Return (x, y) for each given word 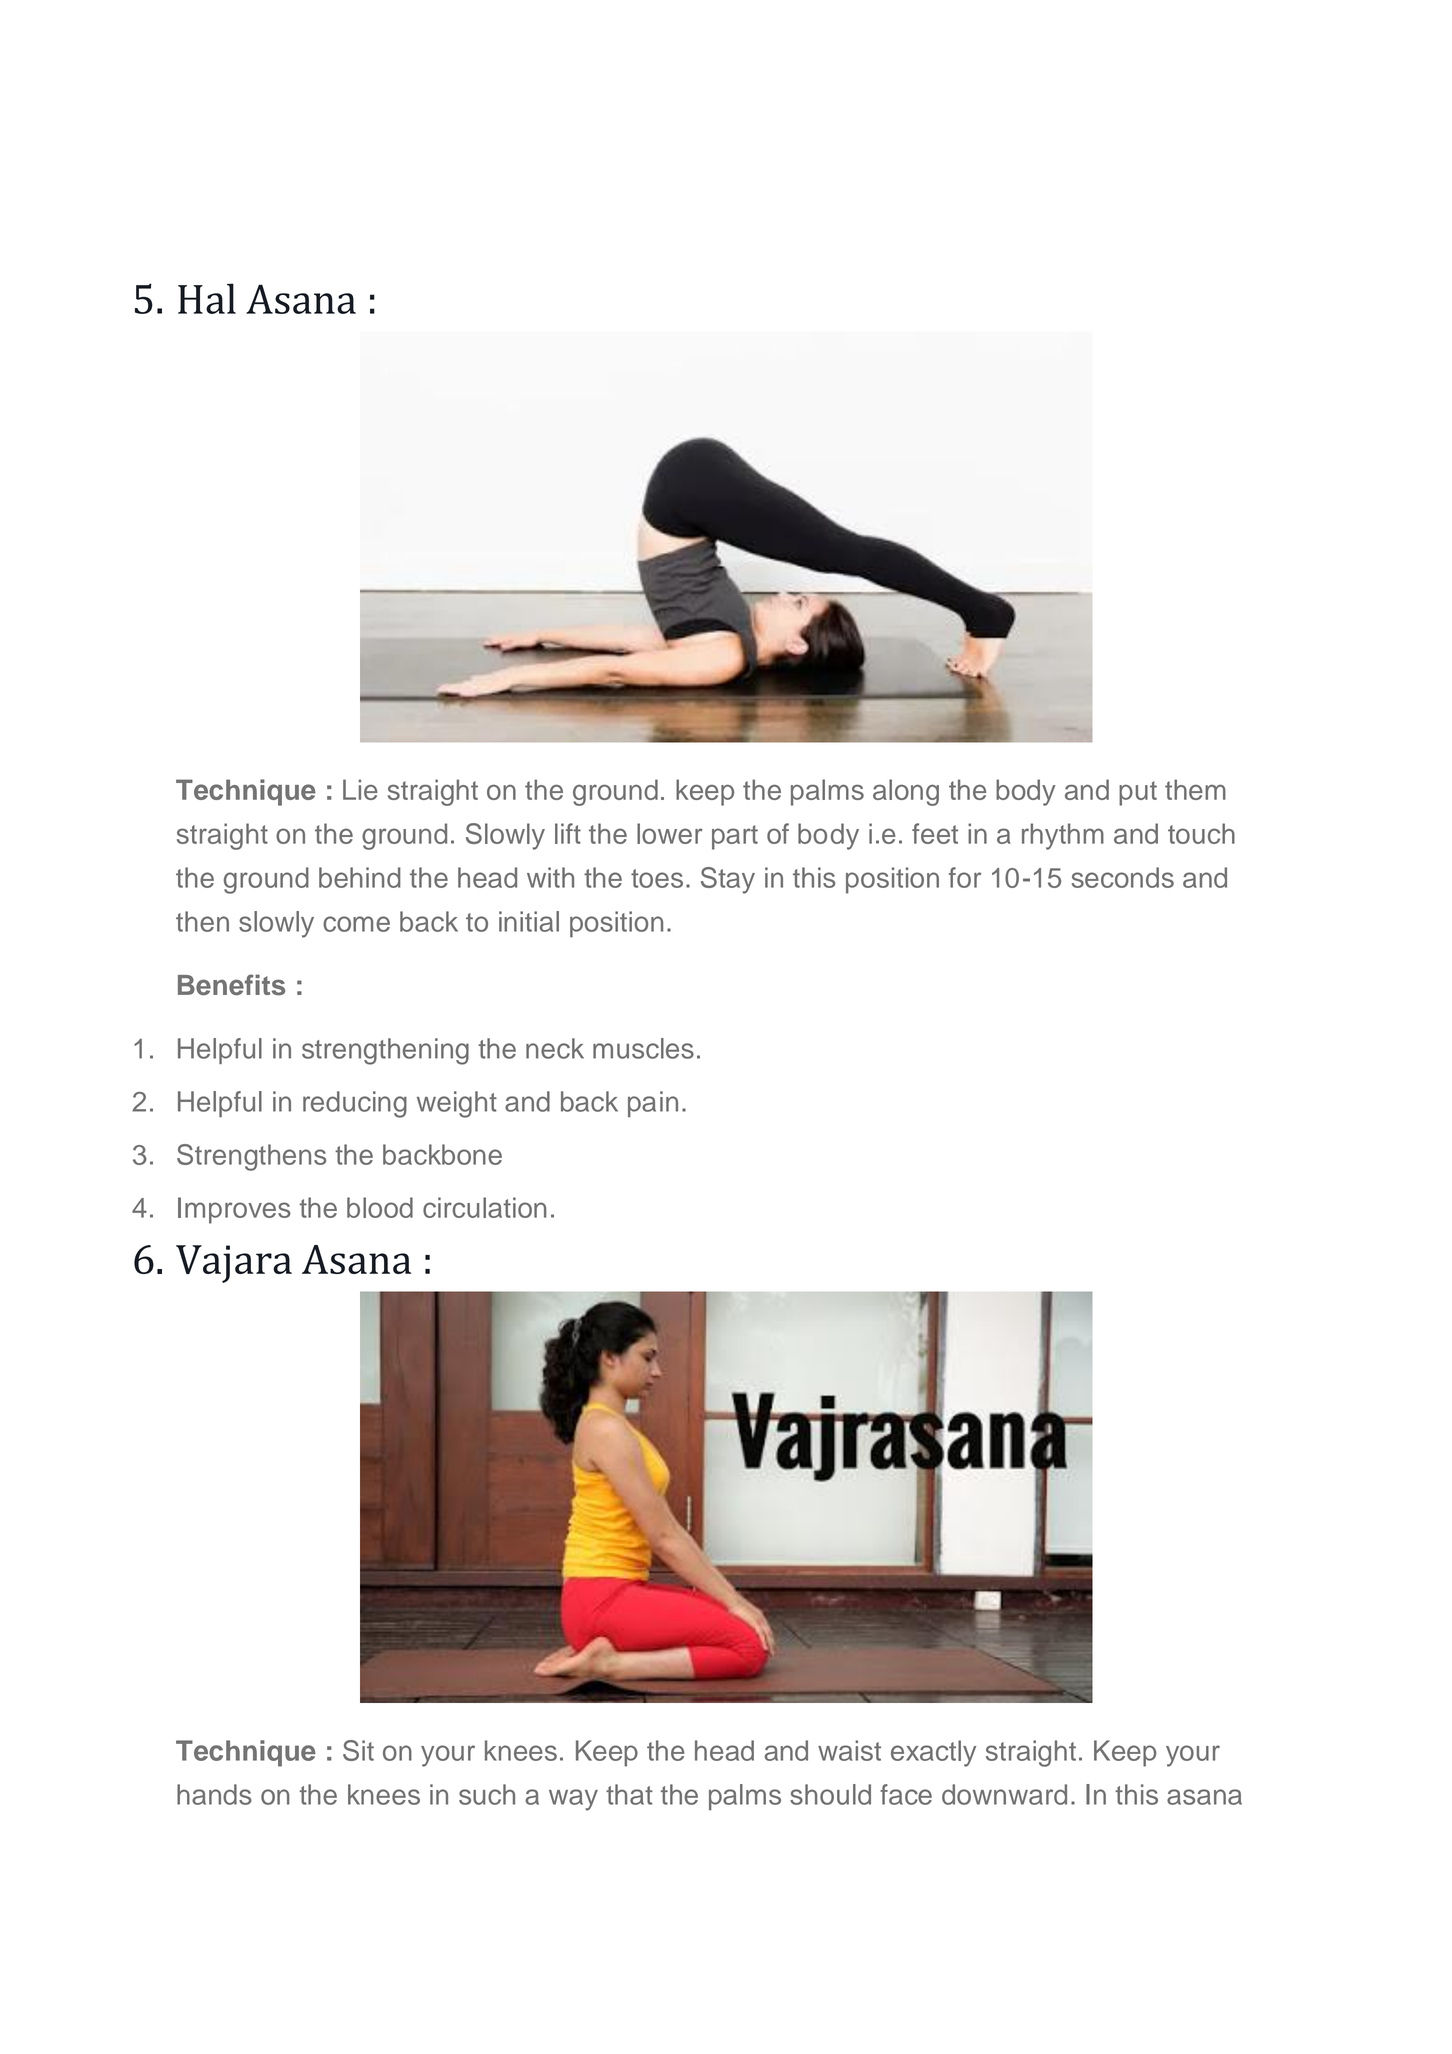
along (906, 792)
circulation (485, 1207)
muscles (643, 1048)
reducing (355, 1104)
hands (214, 1794)
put (1138, 793)
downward (1004, 1794)
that (629, 1794)
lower (670, 833)
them (1195, 789)
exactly (933, 1753)
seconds (1123, 877)
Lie (360, 789)
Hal (207, 298)
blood (380, 1207)
